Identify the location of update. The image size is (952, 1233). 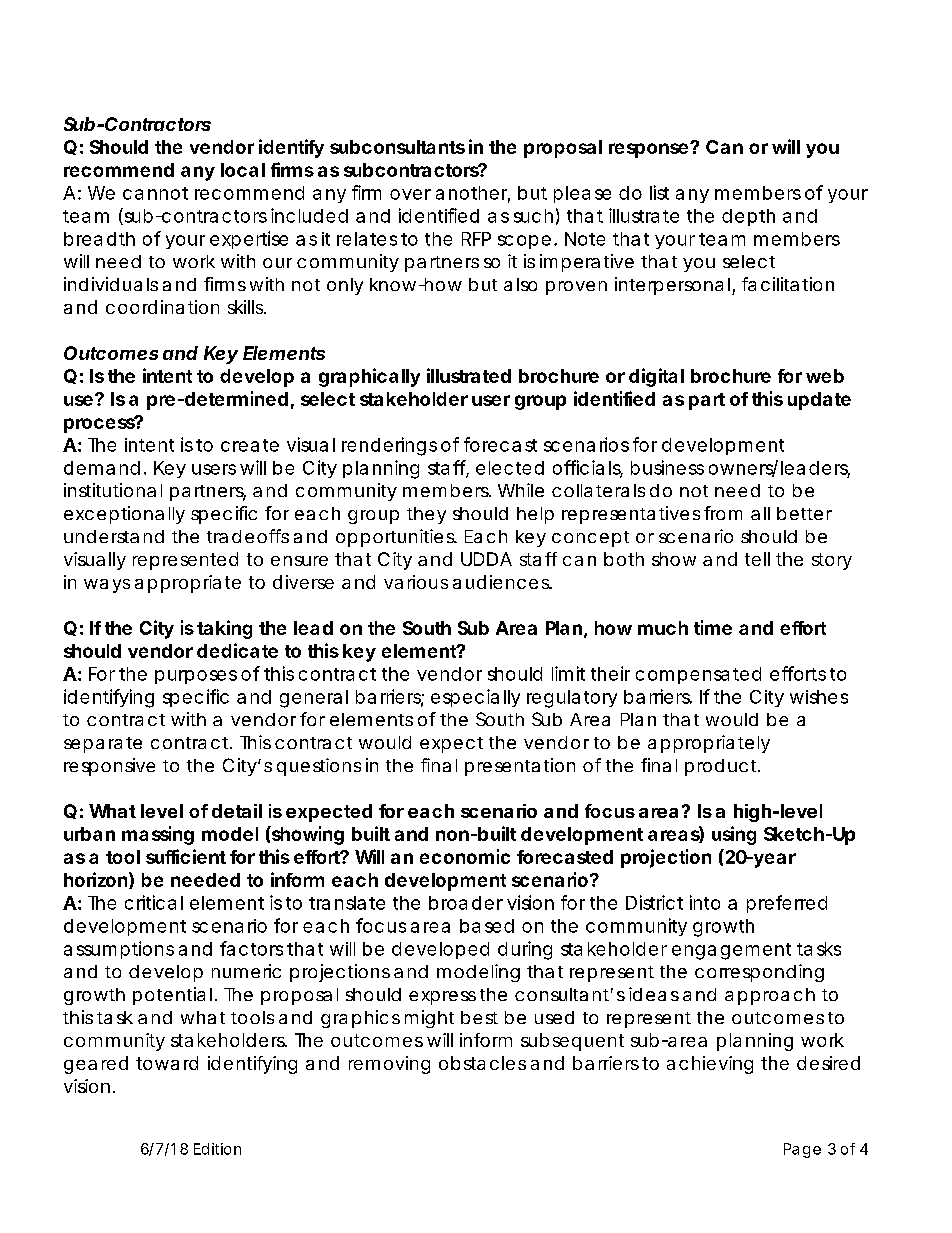
(819, 401).
